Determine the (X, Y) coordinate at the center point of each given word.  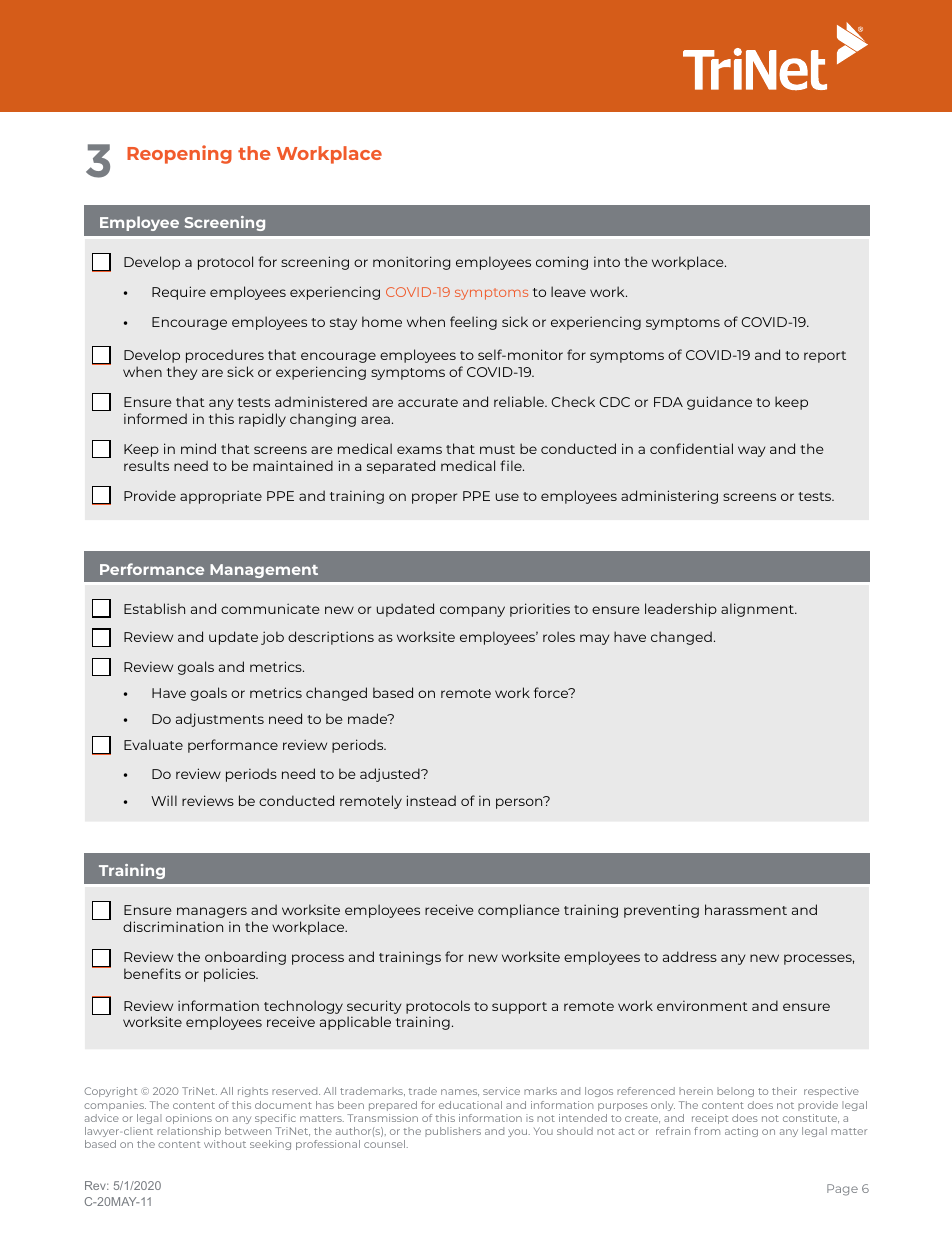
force (552, 692)
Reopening (179, 154)
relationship (189, 1132)
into (607, 262)
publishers (453, 1132)
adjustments (220, 720)
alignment (758, 610)
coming (562, 263)
